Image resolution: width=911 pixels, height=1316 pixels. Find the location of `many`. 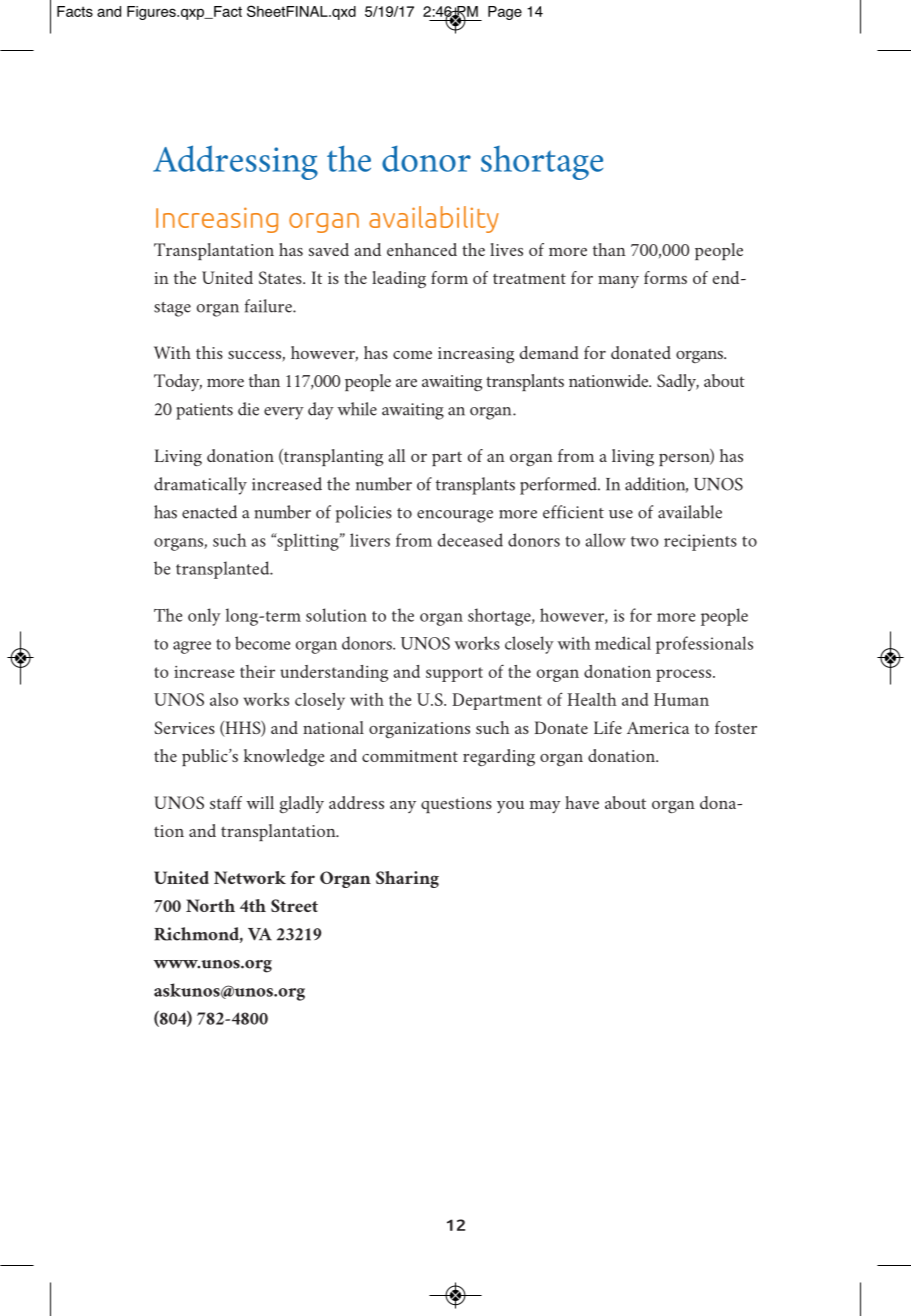

many is located at coordinates (618, 282).
